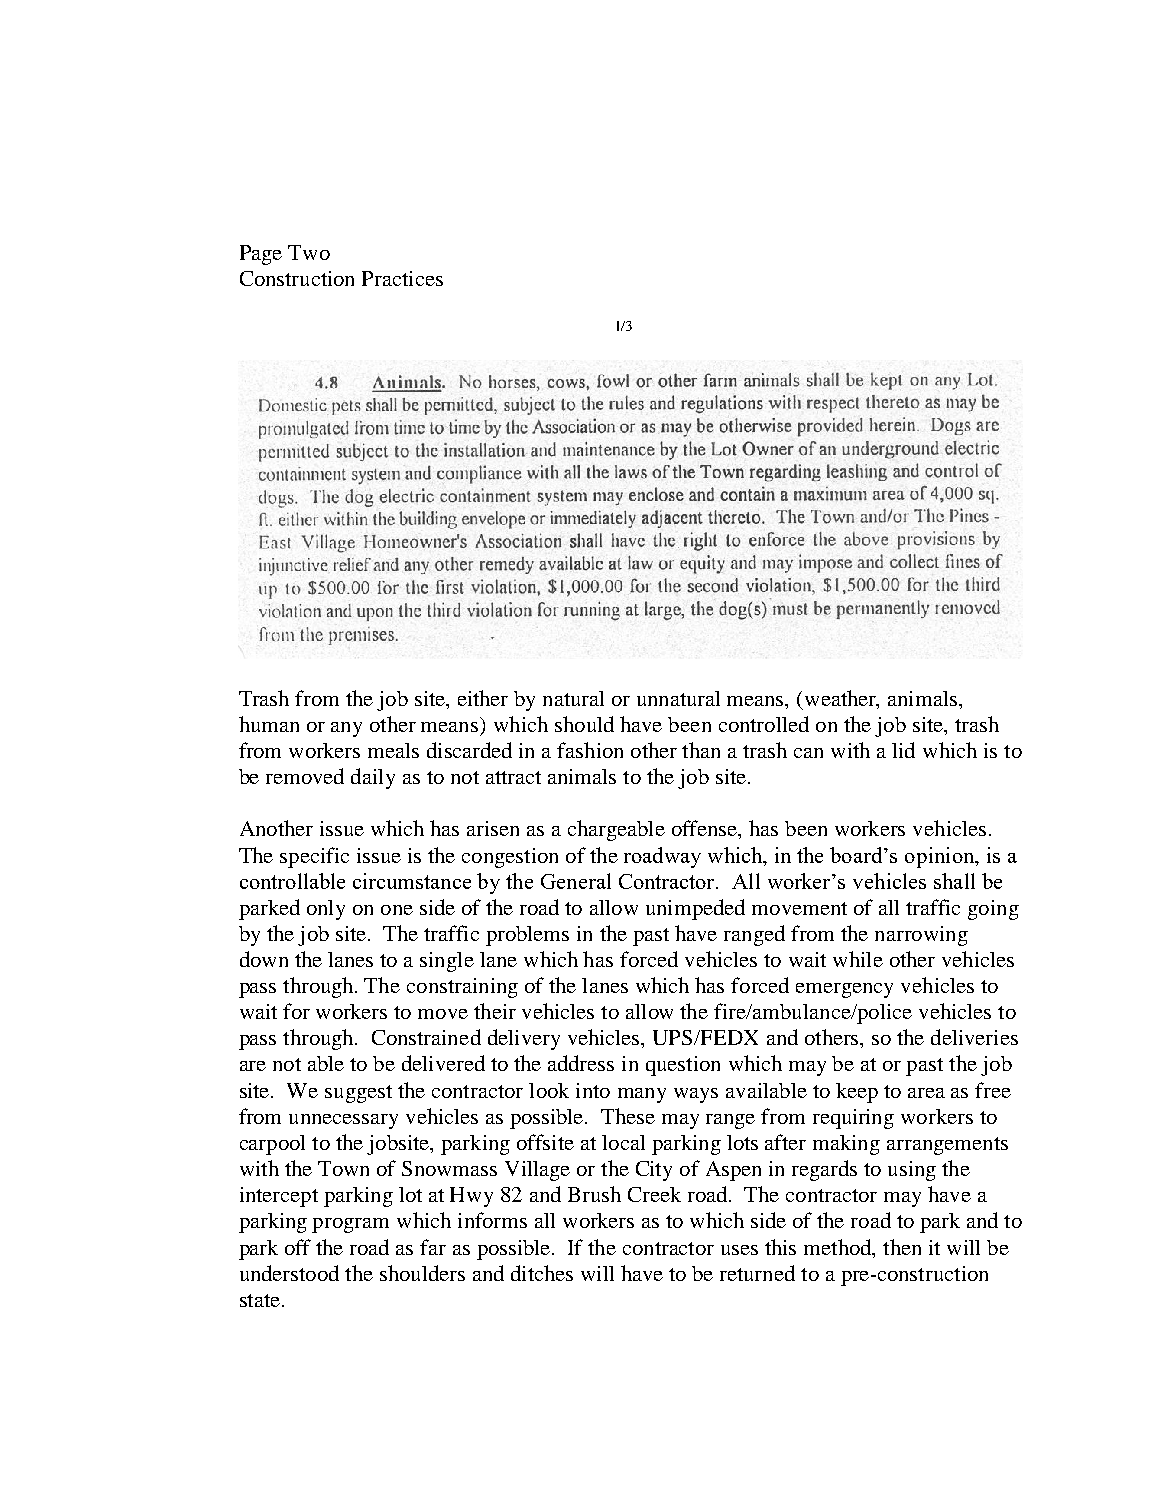 This document has width=1159, height=1500. Describe the element at coordinates (483, 698) in the document. I see `either` at that location.
